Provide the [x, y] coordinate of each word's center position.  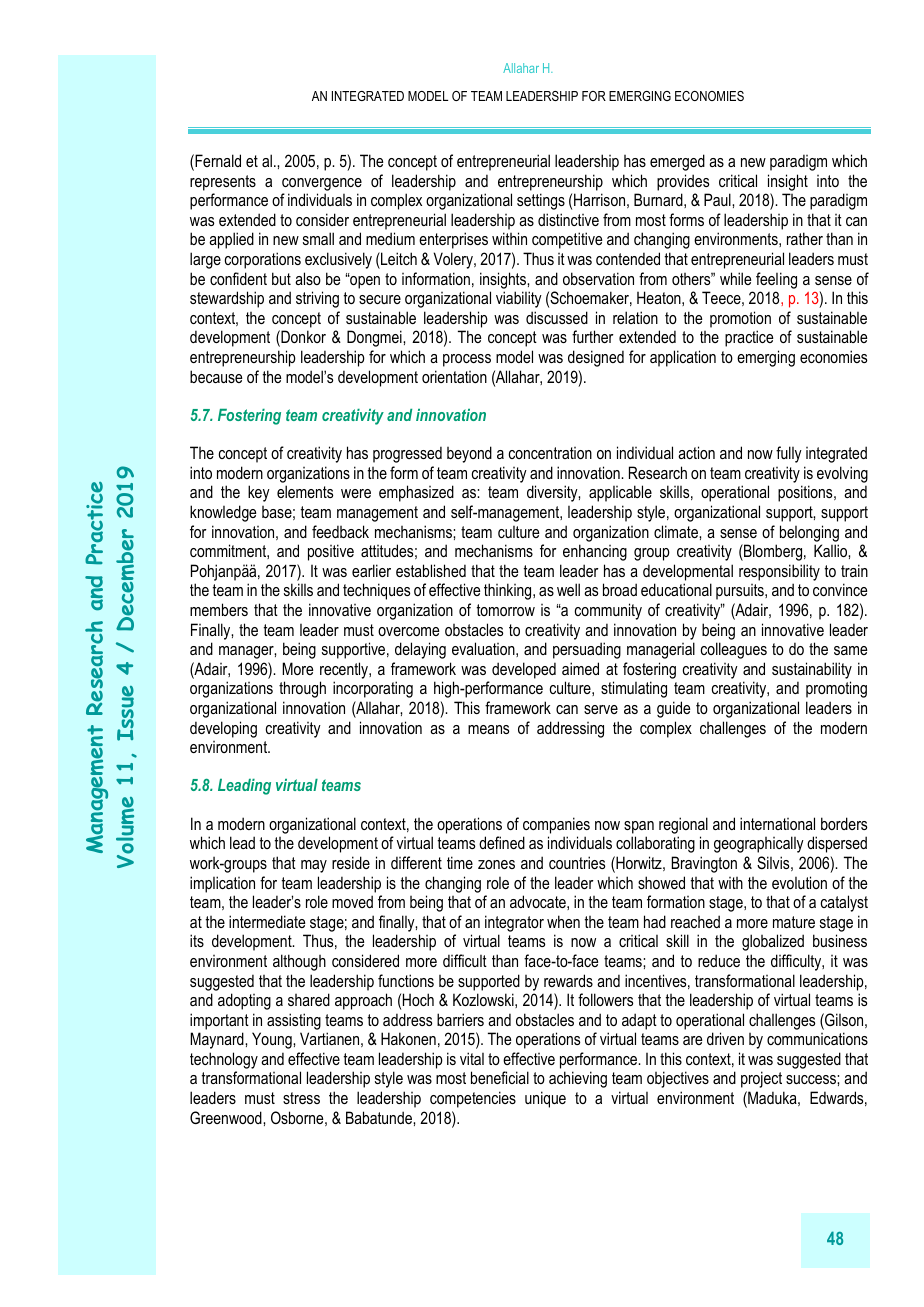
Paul [718, 199]
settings [541, 201]
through [302, 689]
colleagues [734, 650]
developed [524, 670]
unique [545, 1099]
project [761, 1079]
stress [301, 1098]
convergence [322, 184]
